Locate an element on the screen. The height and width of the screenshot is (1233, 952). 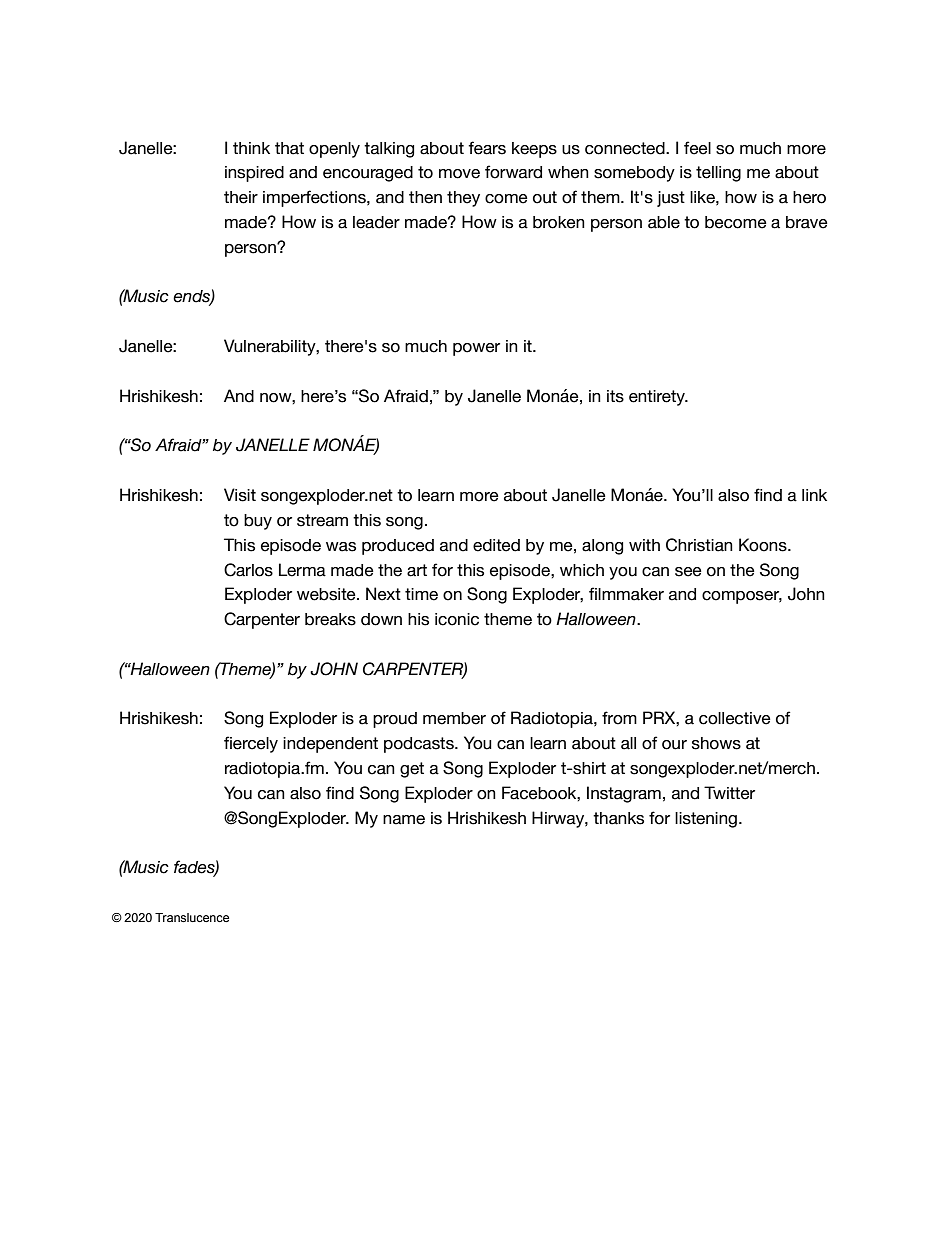
telling is located at coordinates (718, 174).
